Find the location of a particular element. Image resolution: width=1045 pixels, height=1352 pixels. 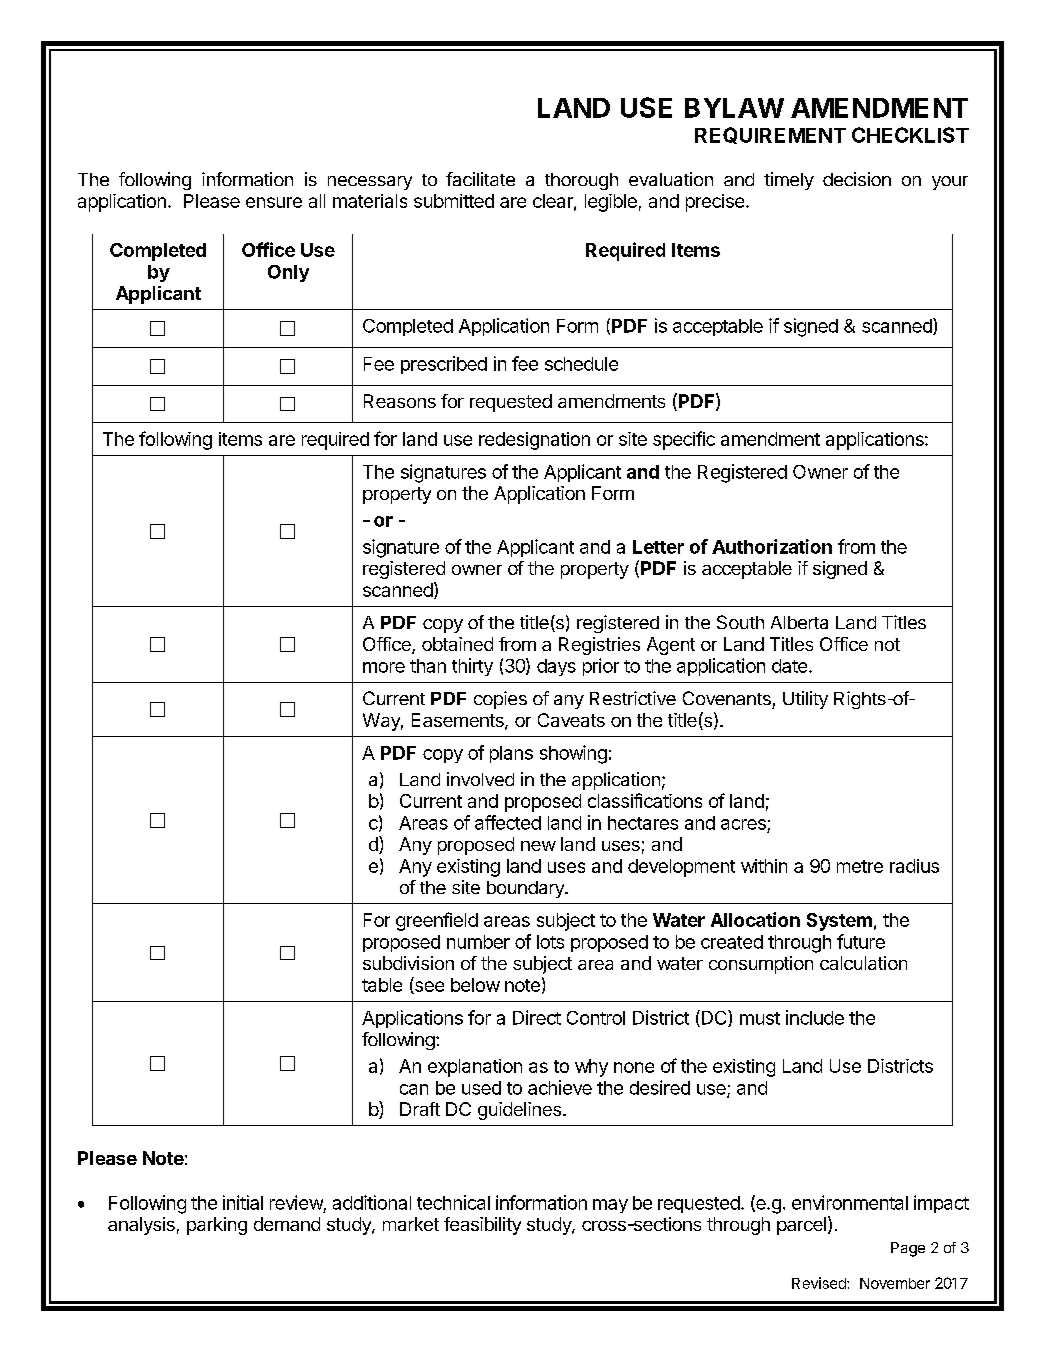

feasibility is located at coordinates (482, 1226).
